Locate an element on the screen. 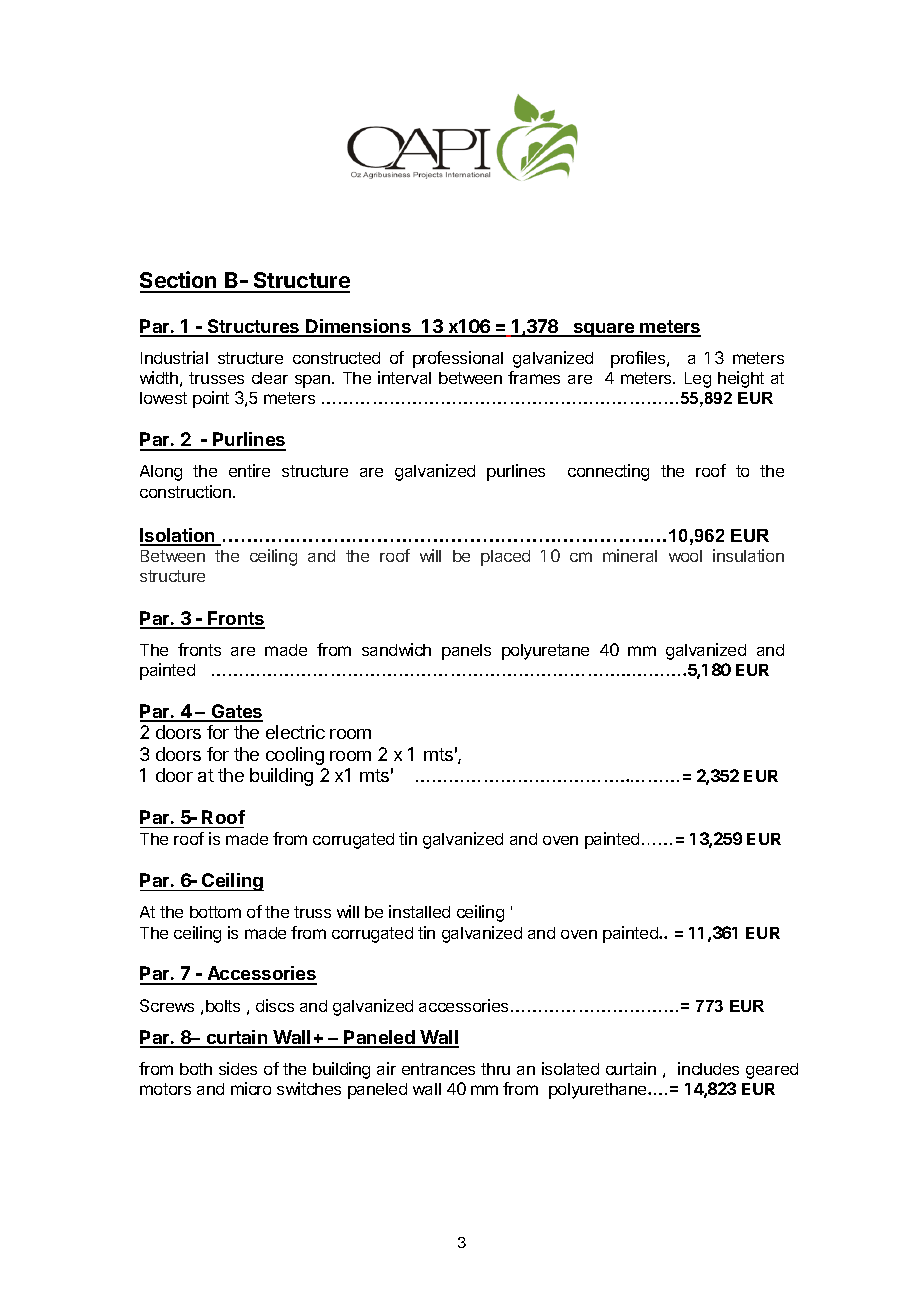  professional is located at coordinates (458, 359).
